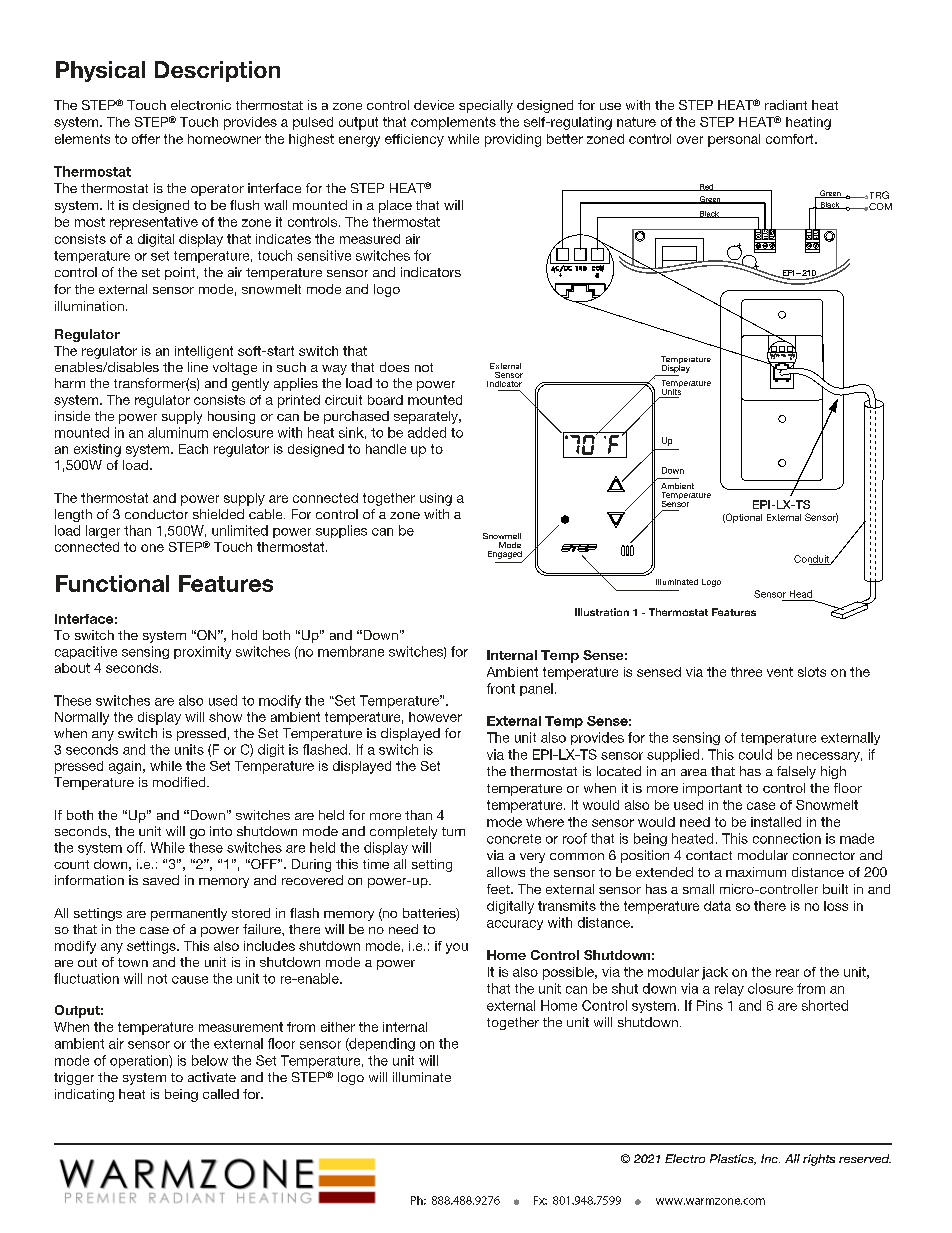 This image has height=1233, width=952. Describe the element at coordinates (786, 105) in the image. I see `radiant` at that location.
